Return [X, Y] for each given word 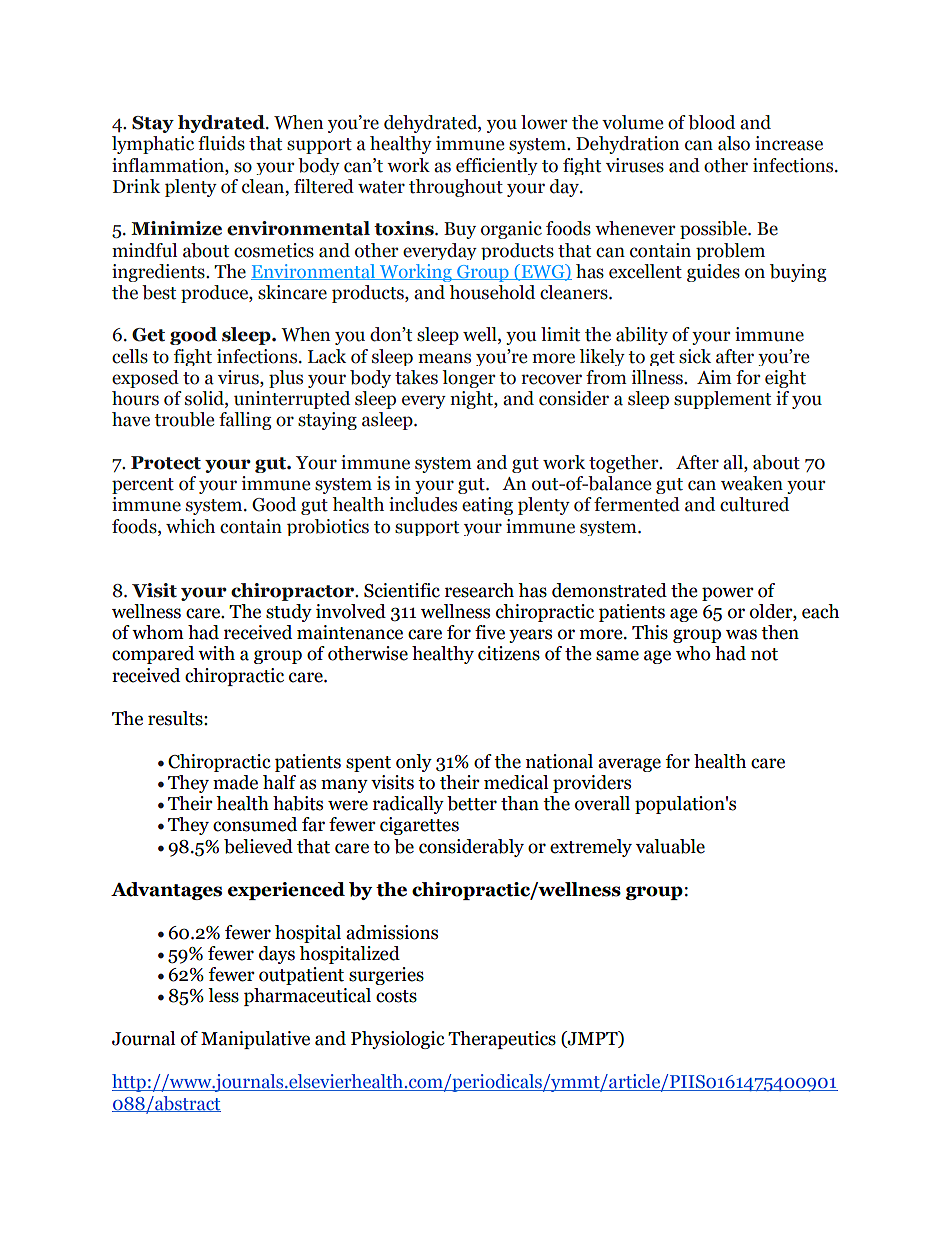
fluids [221, 143]
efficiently [497, 166]
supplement [722, 400]
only [414, 763]
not [764, 654]
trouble [184, 419]
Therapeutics [502, 1040]
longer [468, 379]
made [235, 782]
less [223, 995]
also [734, 143]
